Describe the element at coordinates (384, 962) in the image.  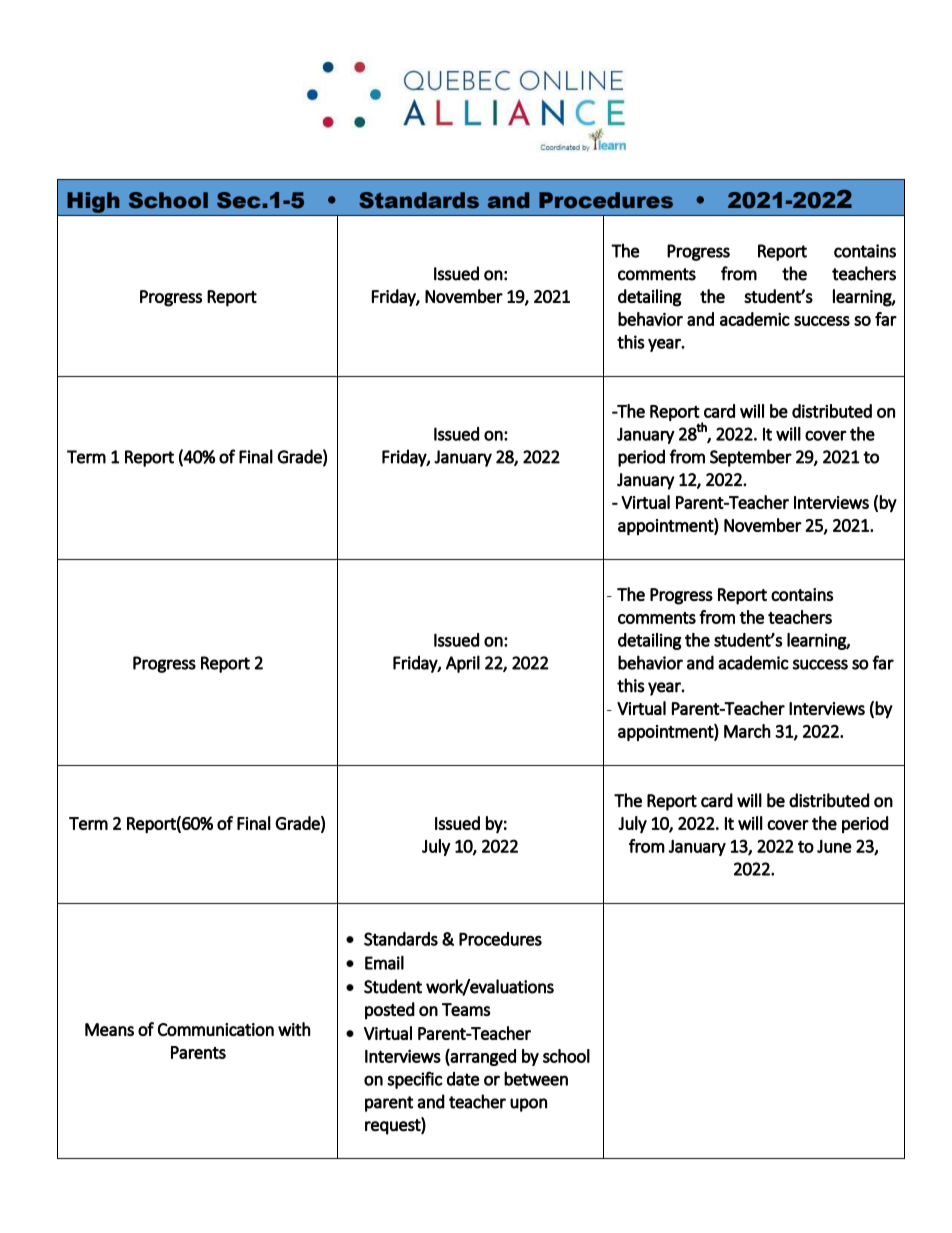
I see `Email` at that location.
